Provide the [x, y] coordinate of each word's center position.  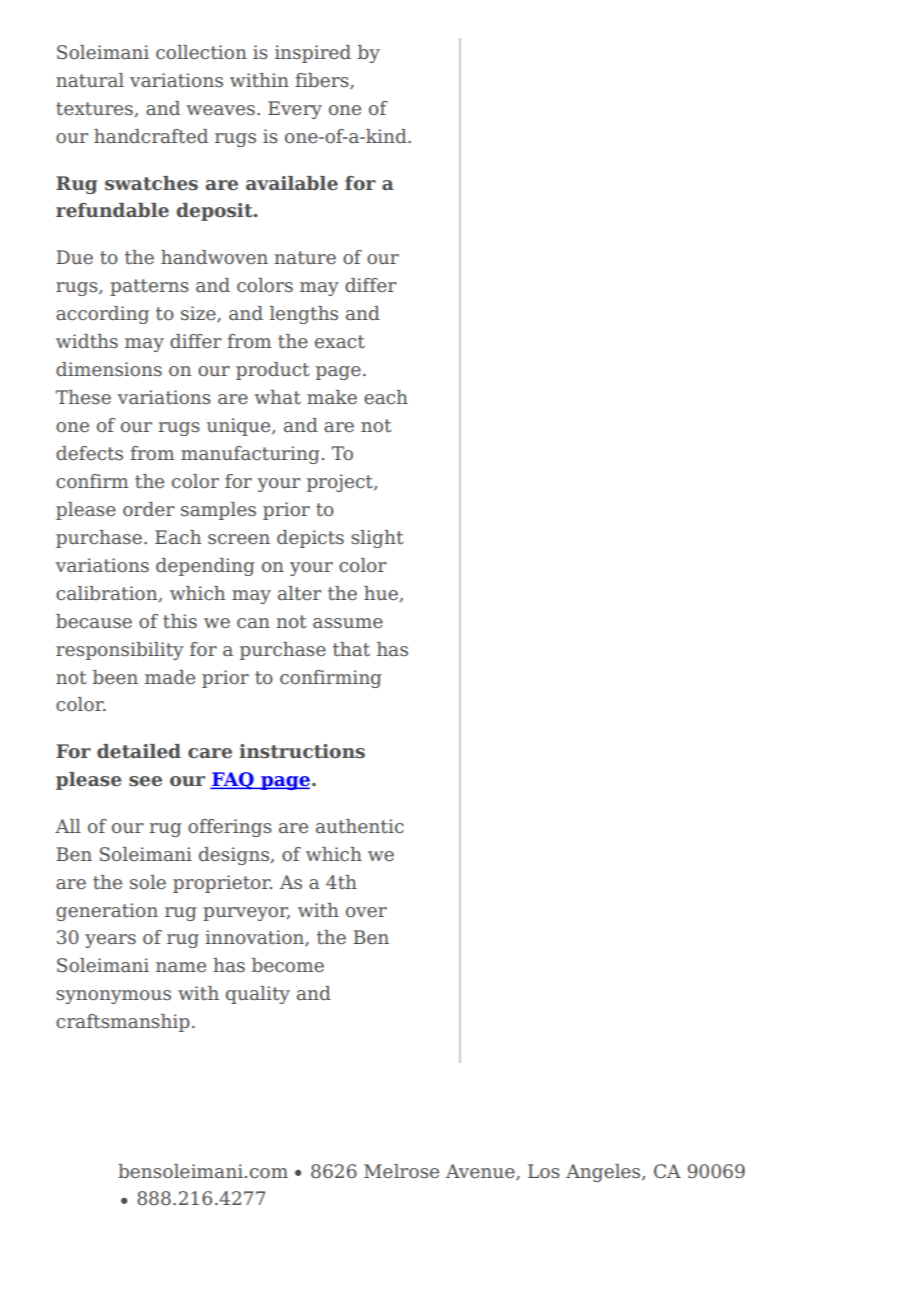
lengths [304, 315]
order [149, 509]
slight [377, 539]
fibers [323, 81]
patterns [149, 287]
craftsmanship [123, 1023]
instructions [302, 751]
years [110, 941]
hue [382, 594]
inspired [313, 54]
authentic [360, 826]
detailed [139, 751]
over [366, 912]
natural [90, 80]
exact [340, 342]
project [341, 483]
